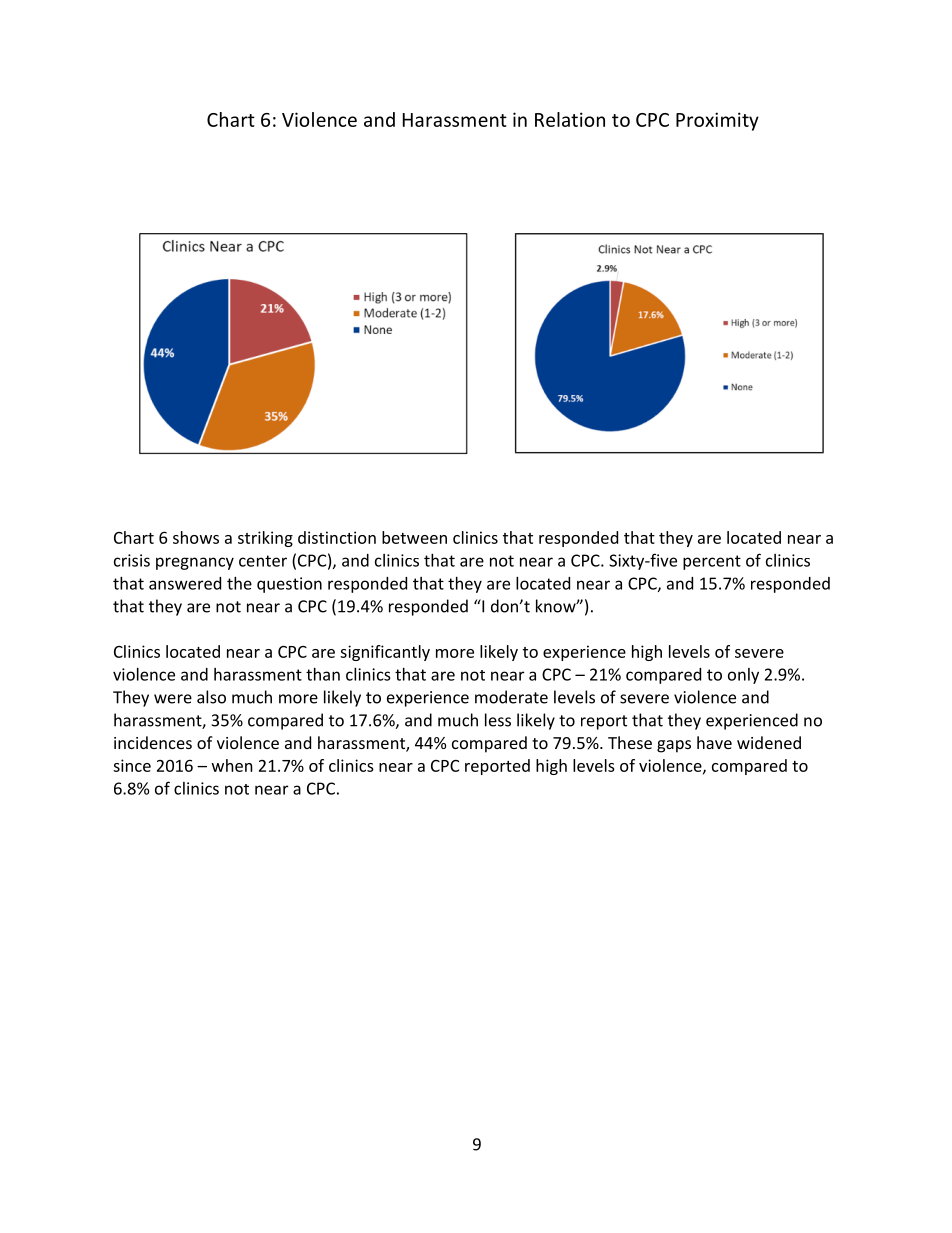 The height and width of the page is (1233, 952). I want to click on shows, so click(196, 537).
